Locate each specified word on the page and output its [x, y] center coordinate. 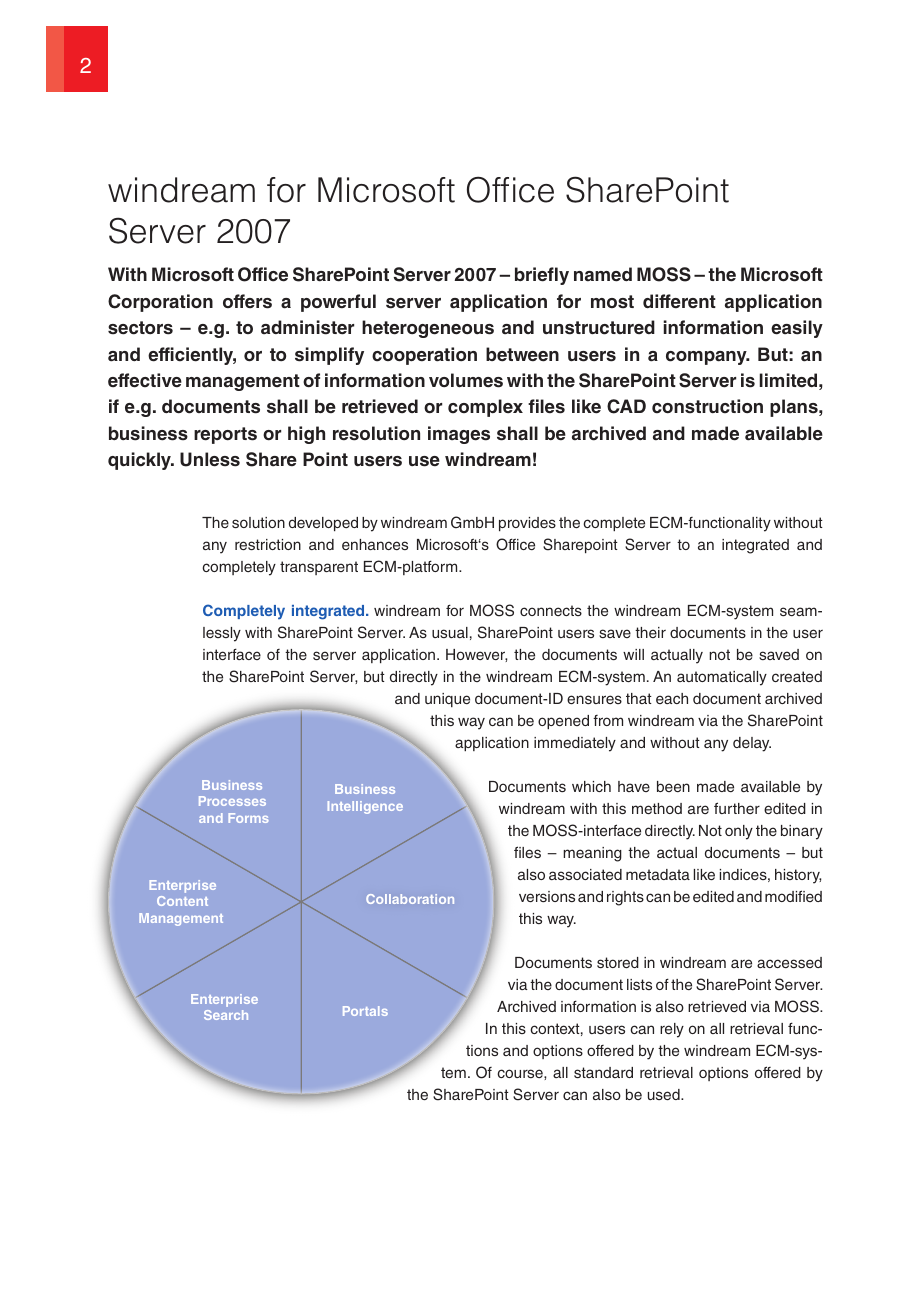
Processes [232, 801]
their [650, 632]
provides [527, 524]
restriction [268, 544]
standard [603, 1072]
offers [247, 301]
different [679, 301]
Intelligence [365, 807]
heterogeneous [428, 329]
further [737, 808]
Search [226, 1015]
